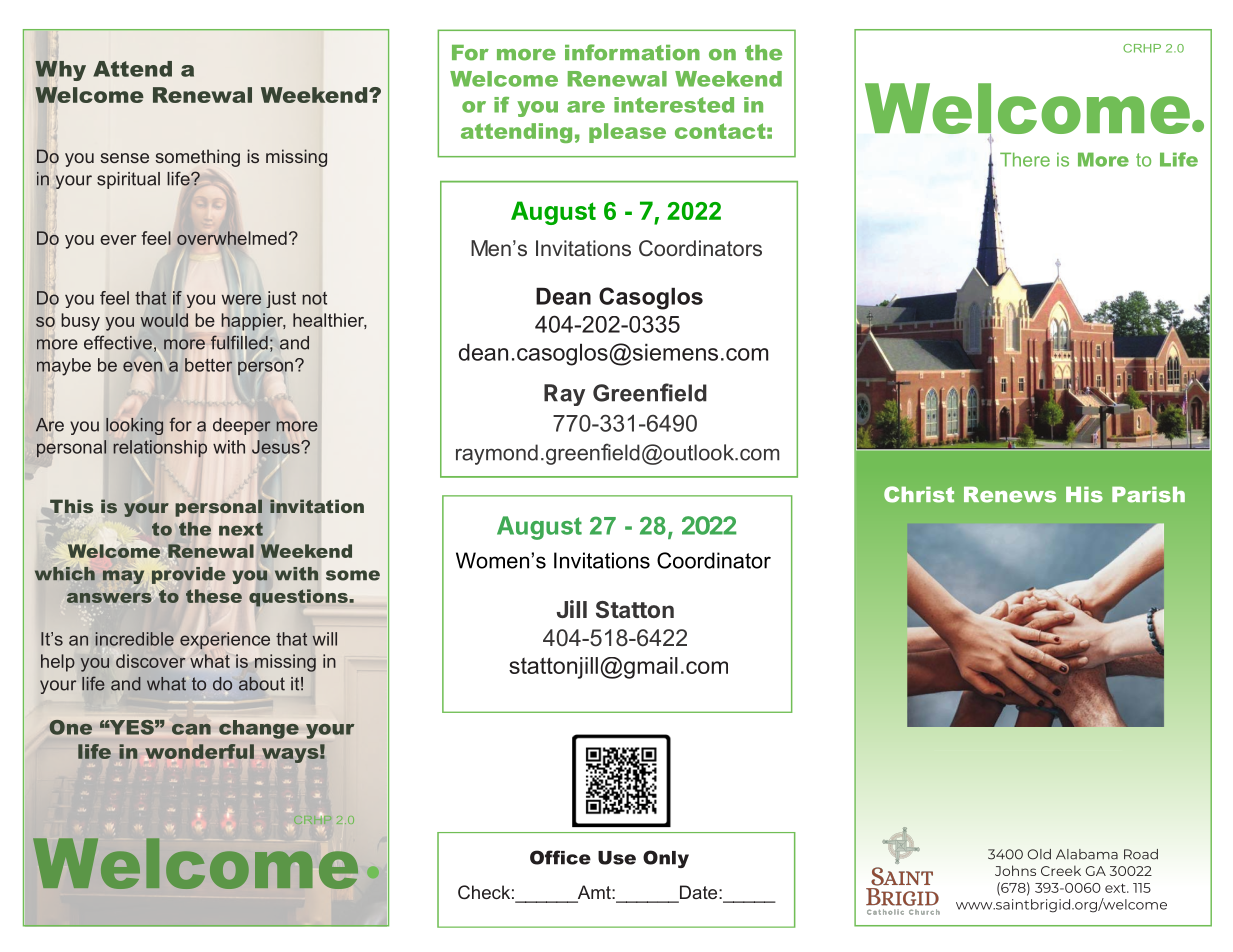 The width and height of the page is (1233, 952). I want to click on Christ, so click(919, 494).
